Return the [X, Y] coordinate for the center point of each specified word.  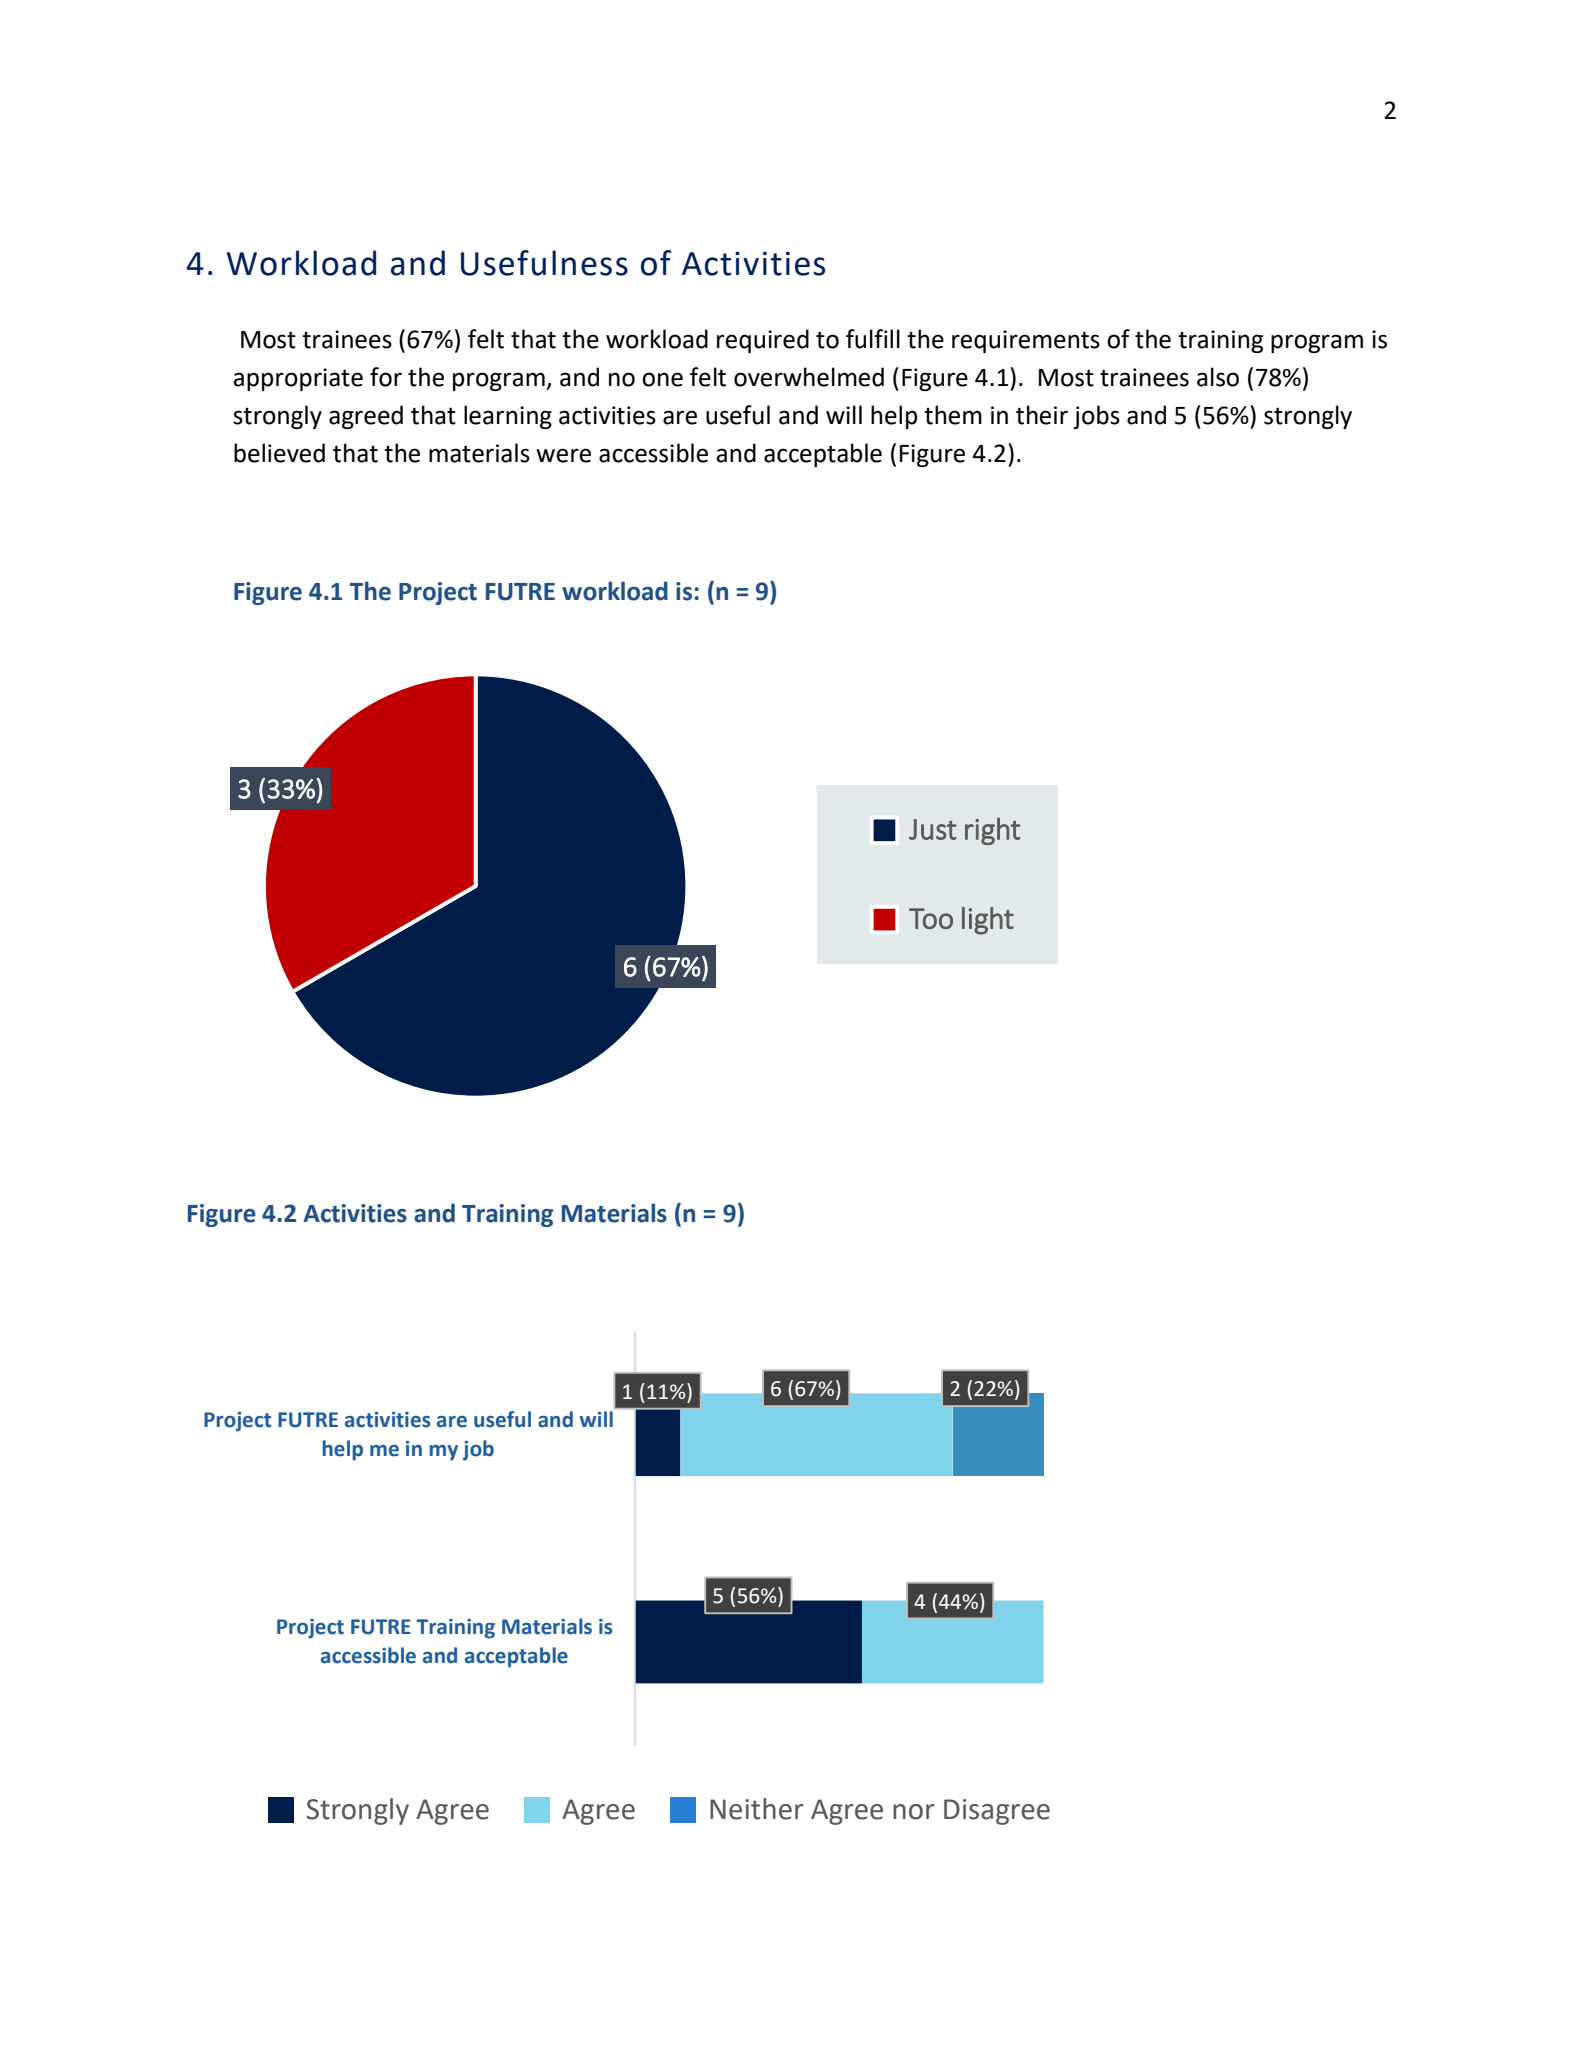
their [1042, 415]
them [953, 415]
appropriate [298, 379]
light [988, 921]
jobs [1096, 417]
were [563, 455]
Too [931, 918]
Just [933, 829]
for [386, 377]
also [1218, 377]
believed [279, 453]
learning [508, 417]
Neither [757, 1809]
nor [914, 1812]
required [763, 341]
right [992, 831]
